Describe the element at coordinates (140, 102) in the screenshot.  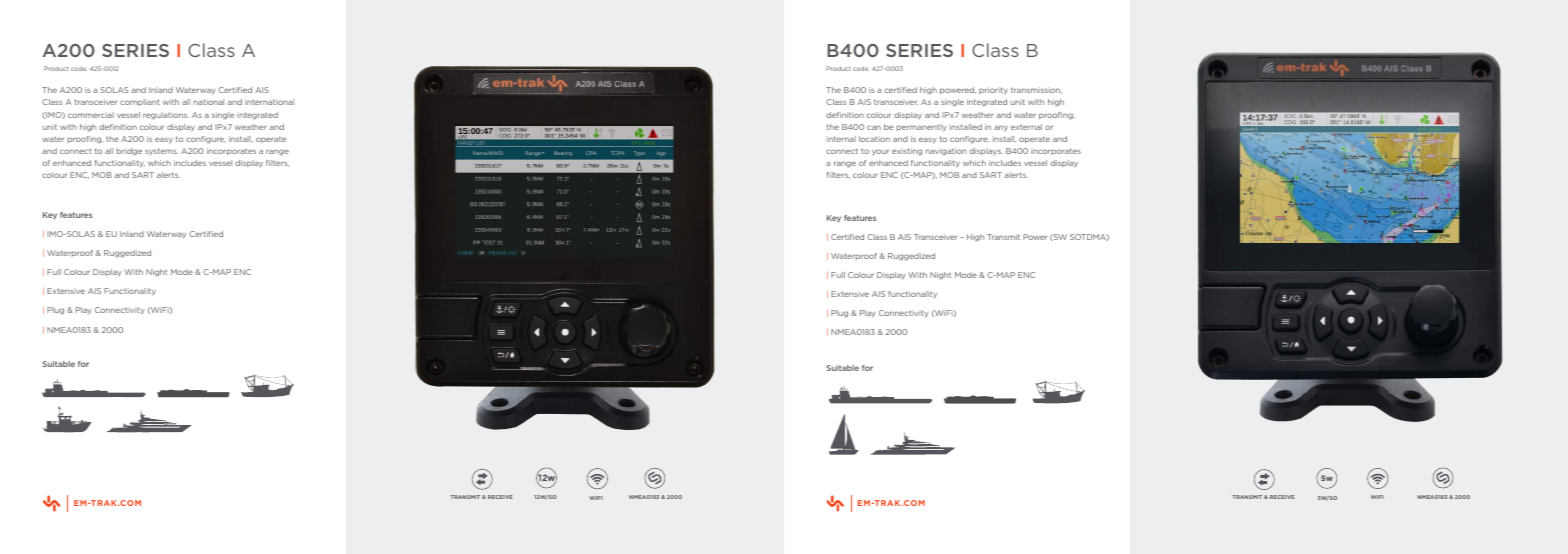
I see `compliant` at that location.
